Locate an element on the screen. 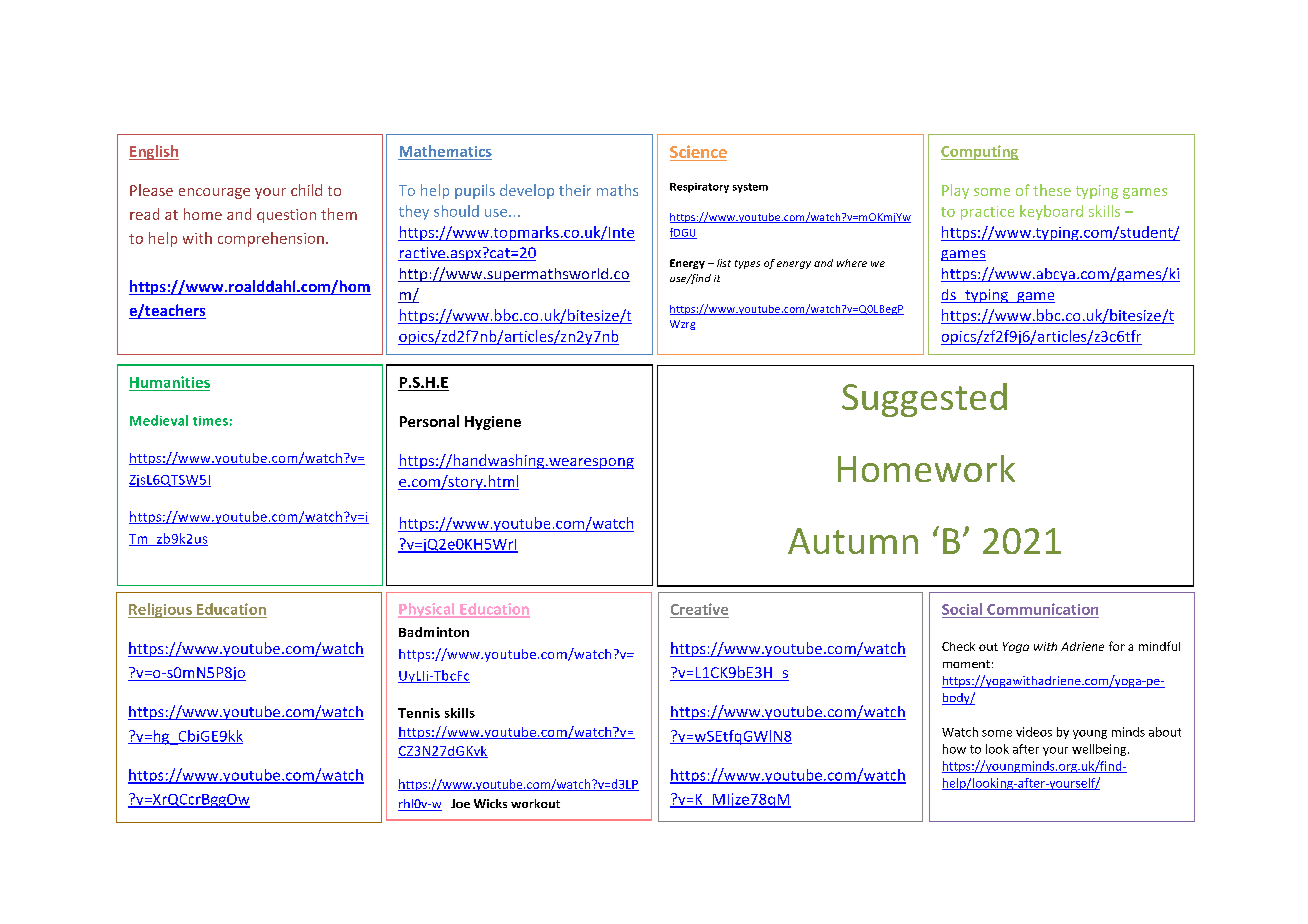  Hygiene is located at coordinates (493, 423).
